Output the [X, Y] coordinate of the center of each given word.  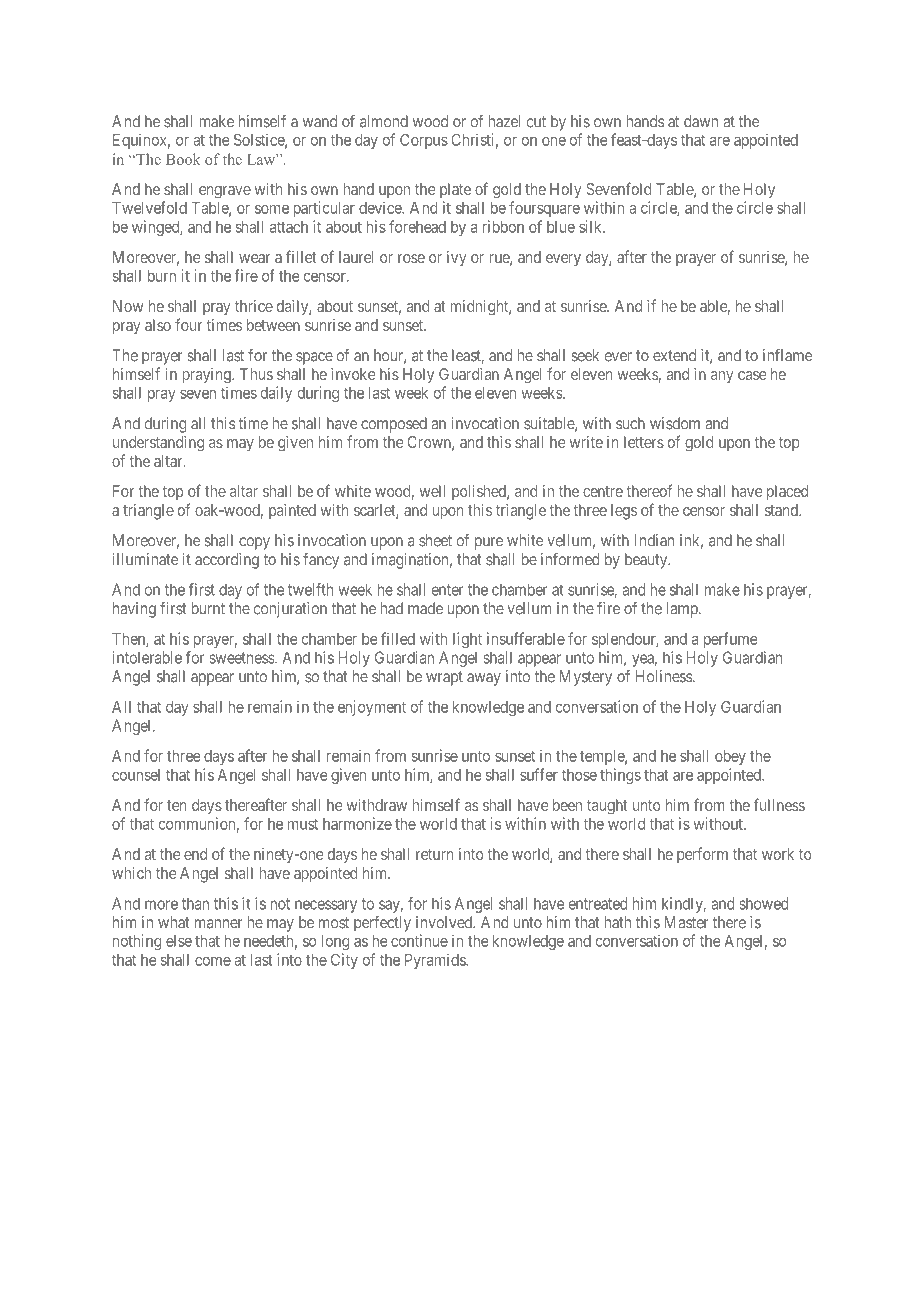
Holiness [664, 676]
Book [183, 159]
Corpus [424, 141]
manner [219, 924]
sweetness [243, 658]
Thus [256, 374]
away [484, 679]
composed [394, 425]
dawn [701, 121]
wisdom [675, 423]
